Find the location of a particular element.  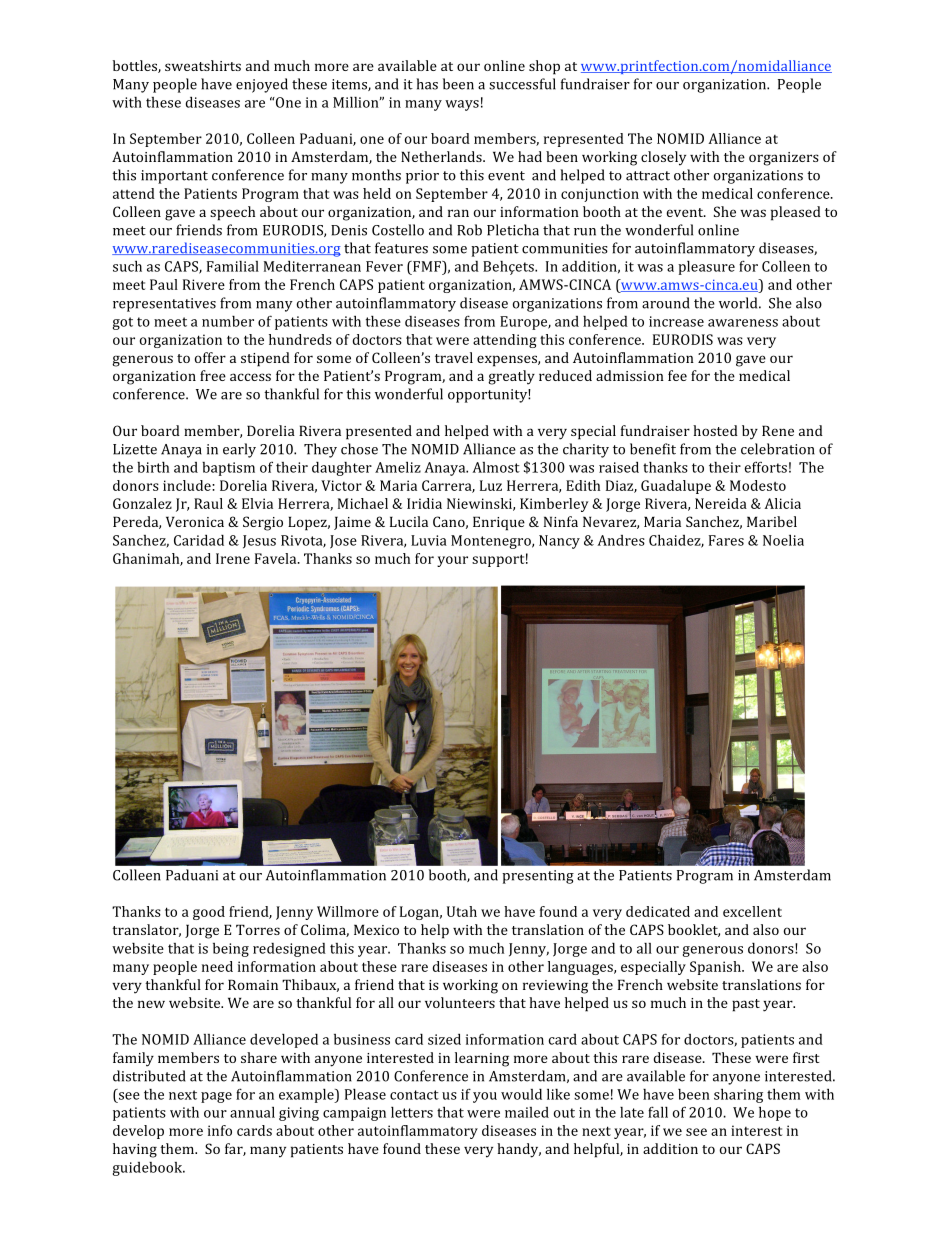

pleasure is located at coordinates (706, 268).
